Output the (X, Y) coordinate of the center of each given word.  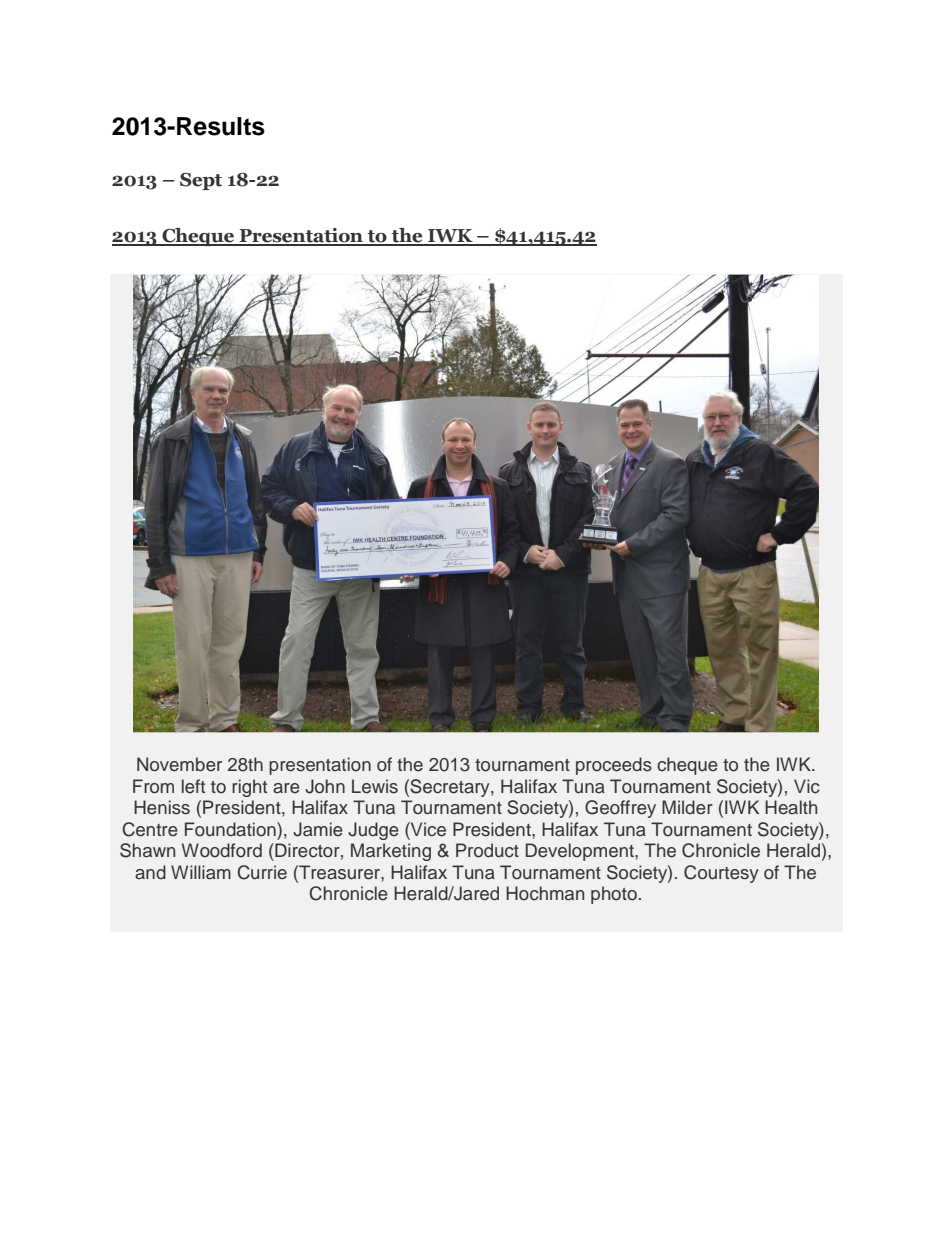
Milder (687, 807)
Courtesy (721, 874)
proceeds (614, 766)
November (179, 764)
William (201, 872)
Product (487, 850)
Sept (201, 181)
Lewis (375, 786)
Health (791, 807)
